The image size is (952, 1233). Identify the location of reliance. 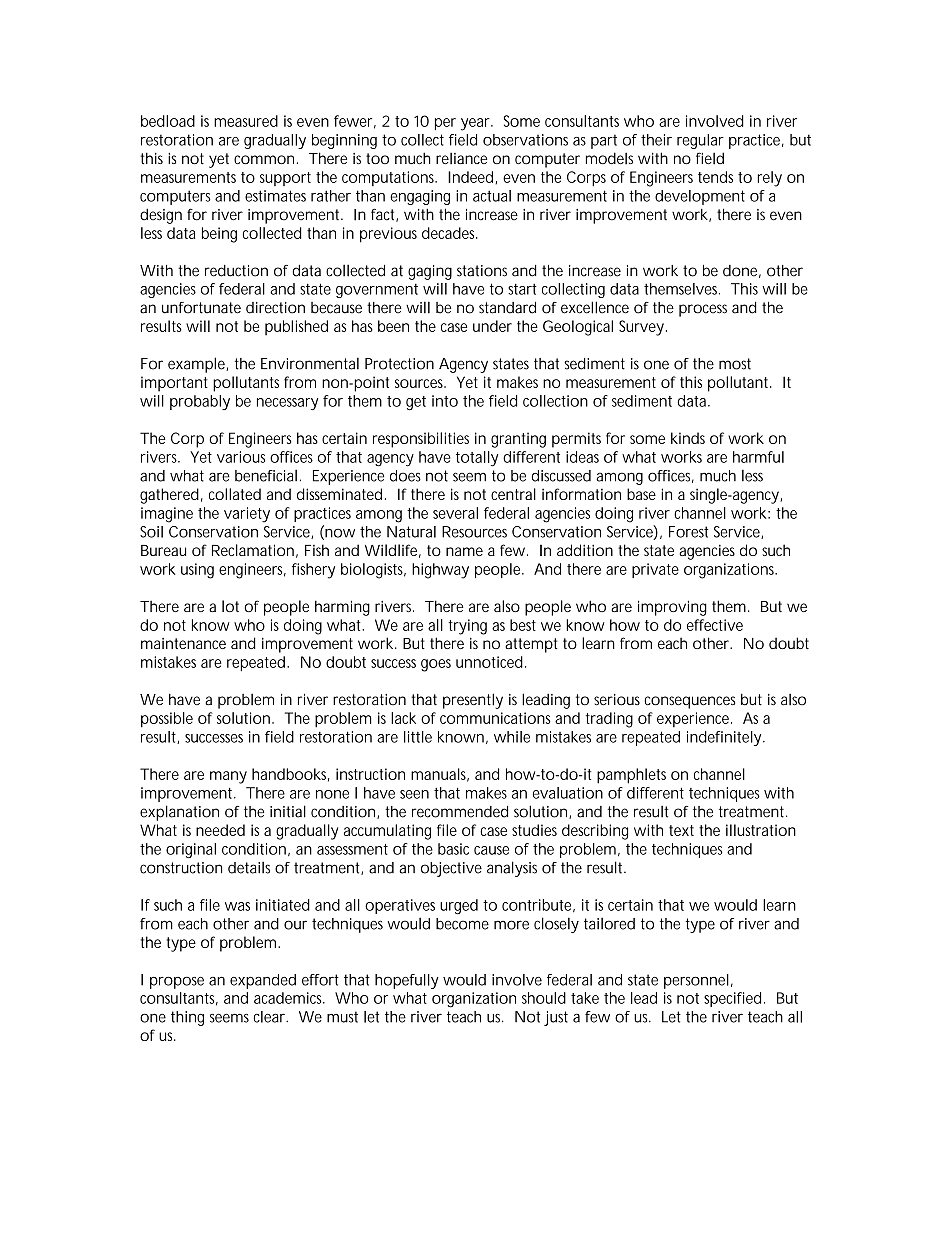
(461, 158).
